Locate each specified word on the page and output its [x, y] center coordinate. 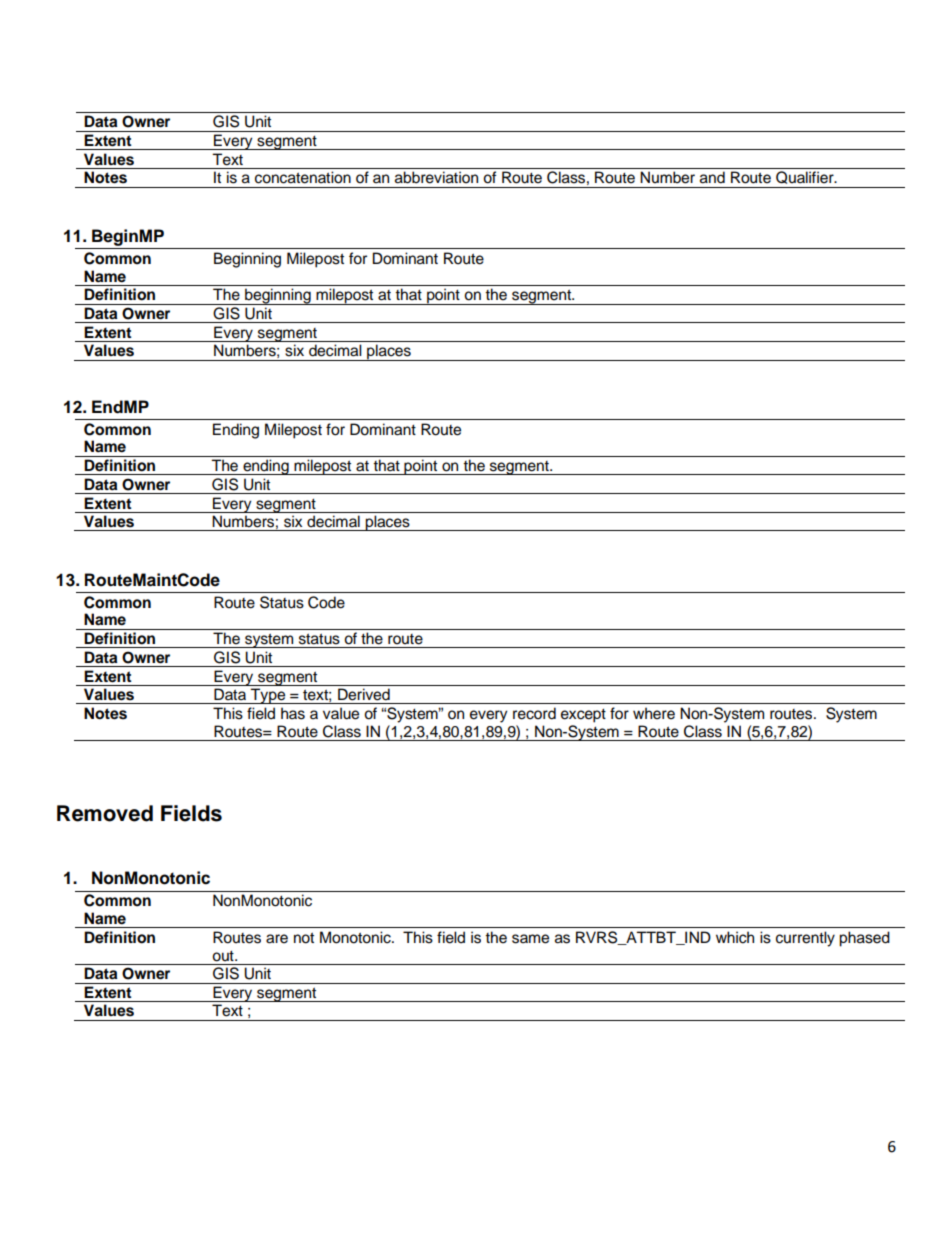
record [534, 713]
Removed [105, 813]
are [277, 939]
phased [864, 939]
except [583, 716]
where [654, 713]
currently [805, 939]
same [530, 939]
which [735, 937]
